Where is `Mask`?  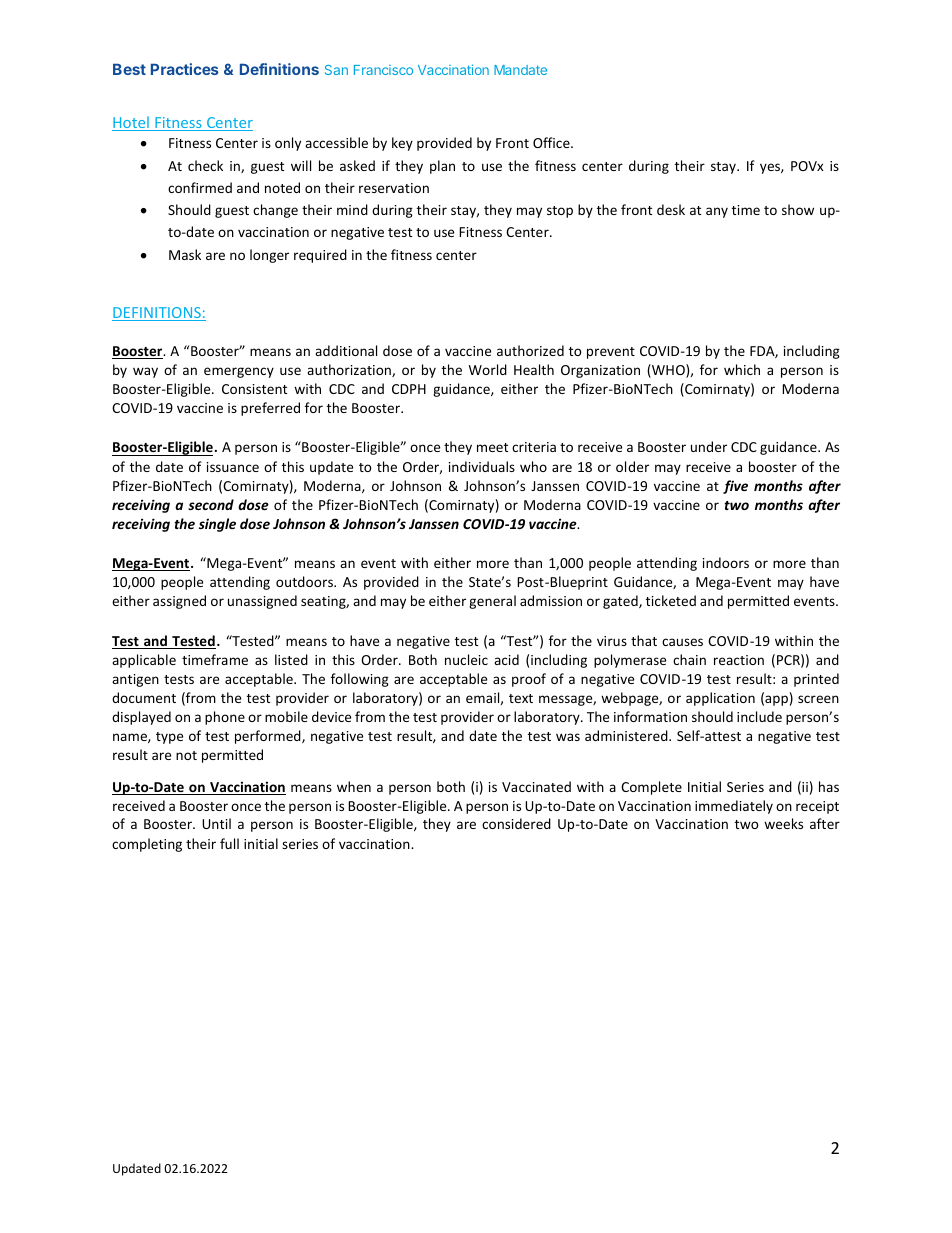
Mask is located at coordinates (185, 254).
